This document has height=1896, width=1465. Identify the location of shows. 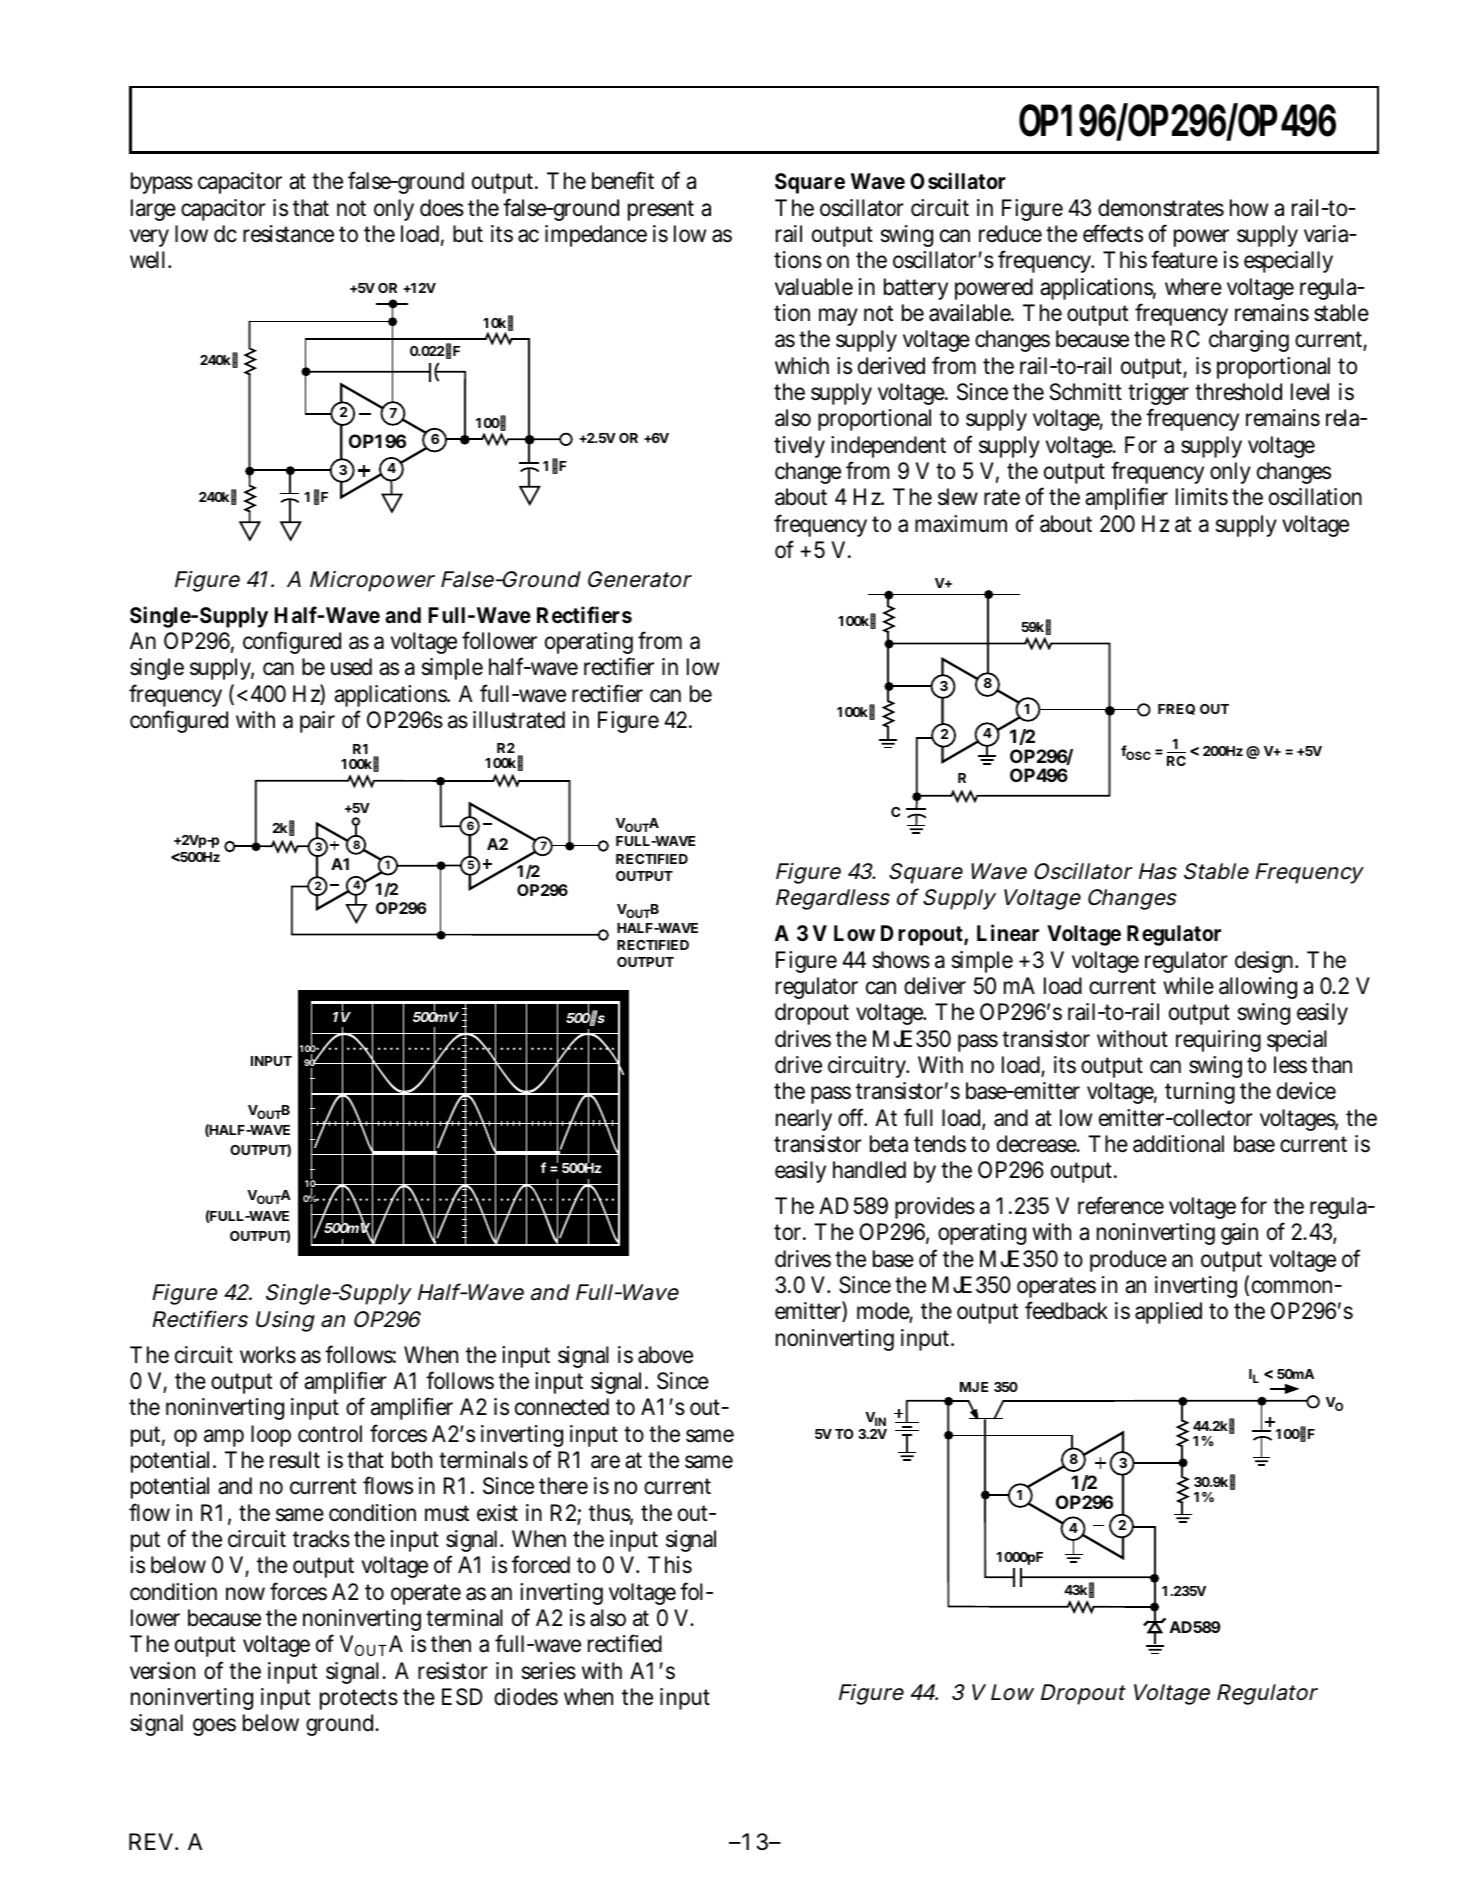
(901, 960).
